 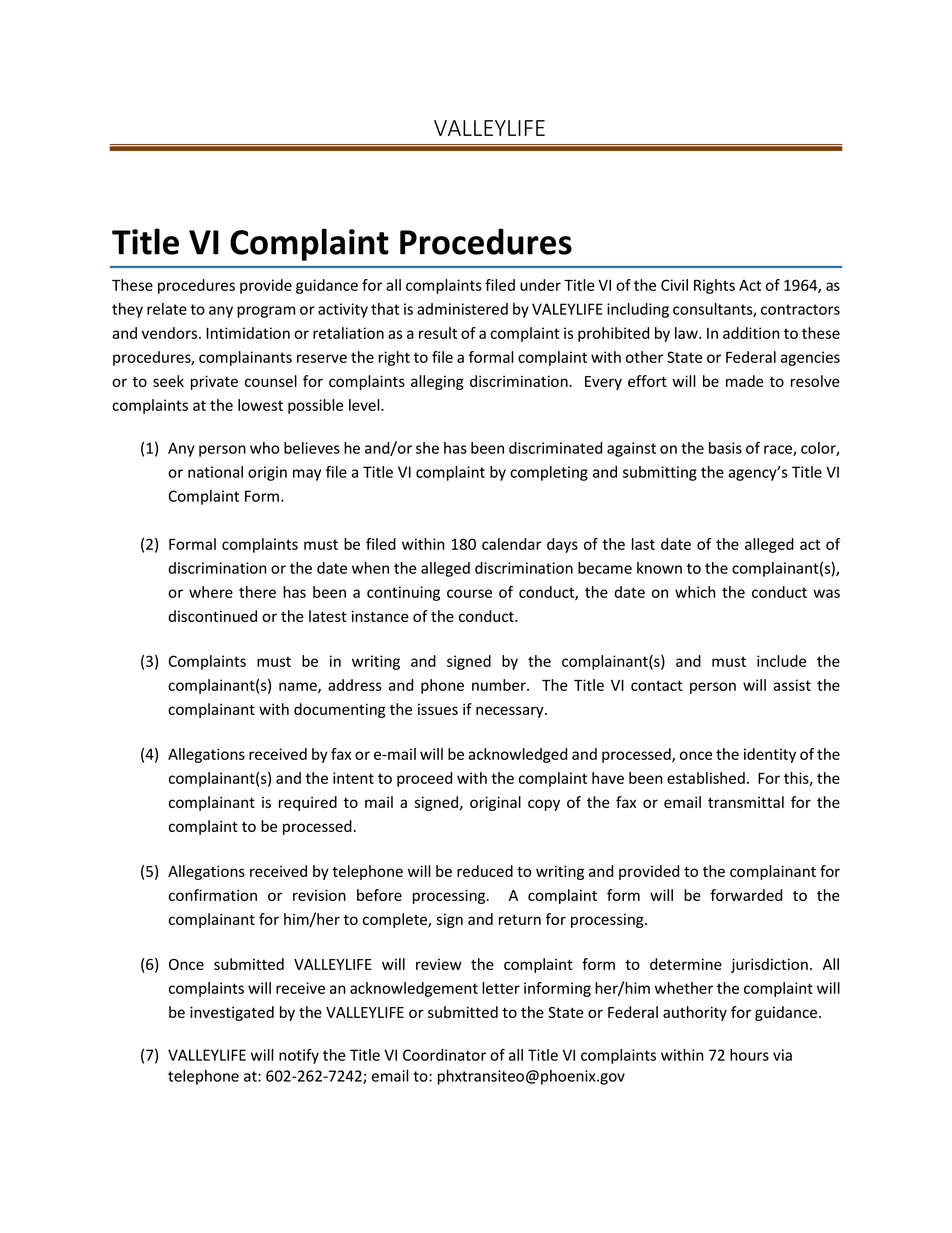 I want to click on relate, so click(x=167, y=309).
